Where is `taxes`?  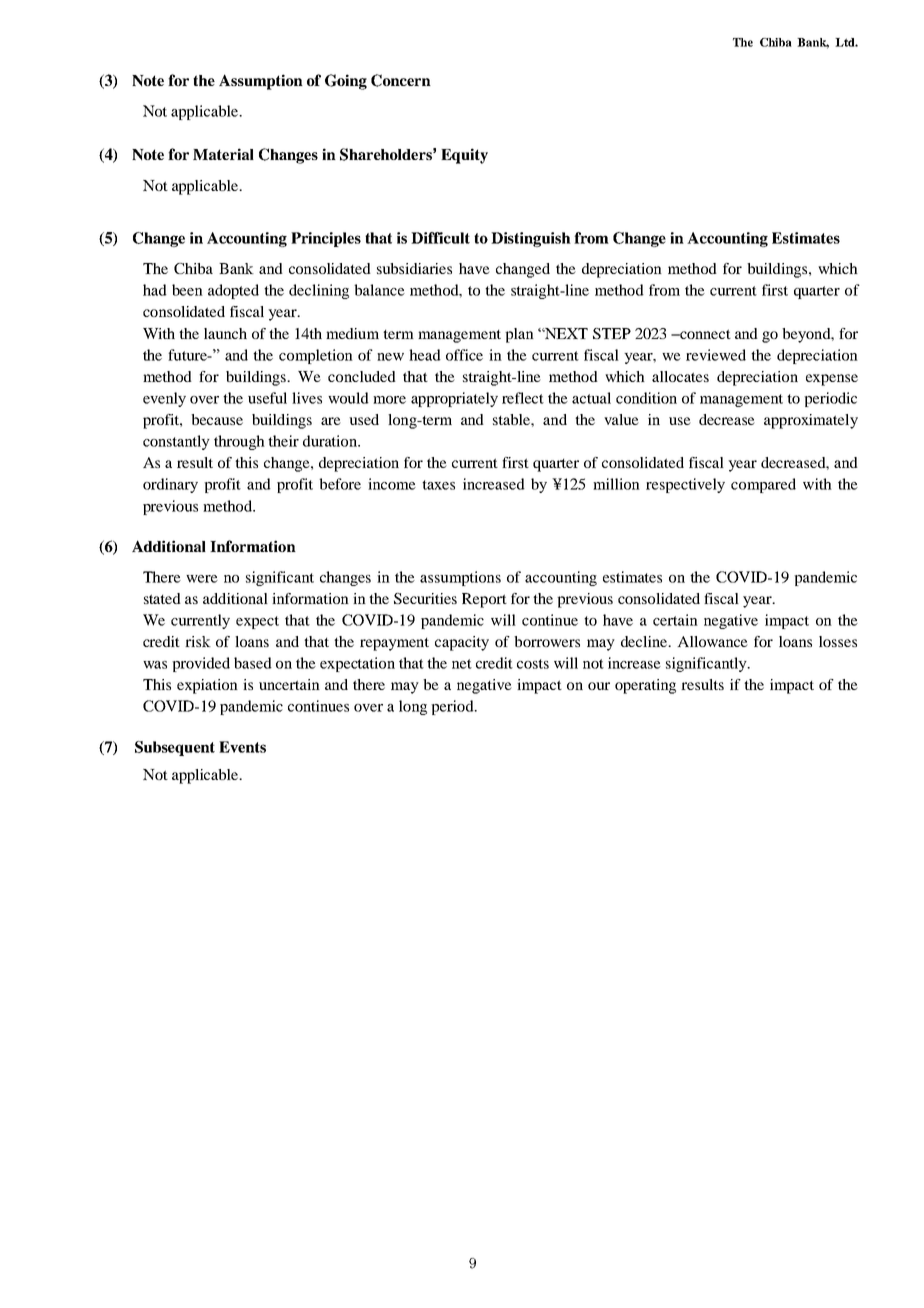 taxes is located at coordinates (438, 485).
